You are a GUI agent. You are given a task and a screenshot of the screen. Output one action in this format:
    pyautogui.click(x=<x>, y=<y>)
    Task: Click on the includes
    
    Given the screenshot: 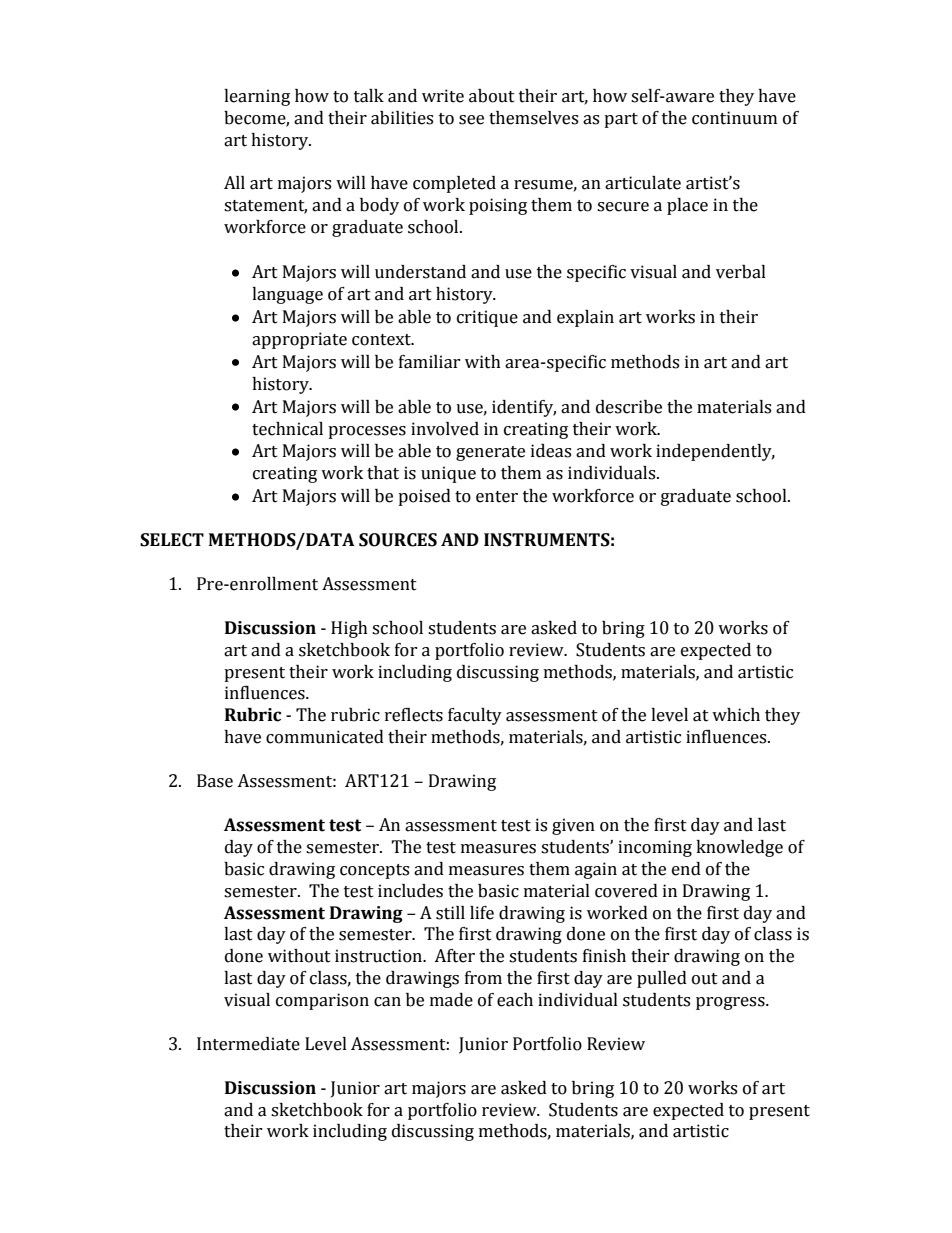 What is the action you would take?
    pyautogui.click(x=410, y=891)
